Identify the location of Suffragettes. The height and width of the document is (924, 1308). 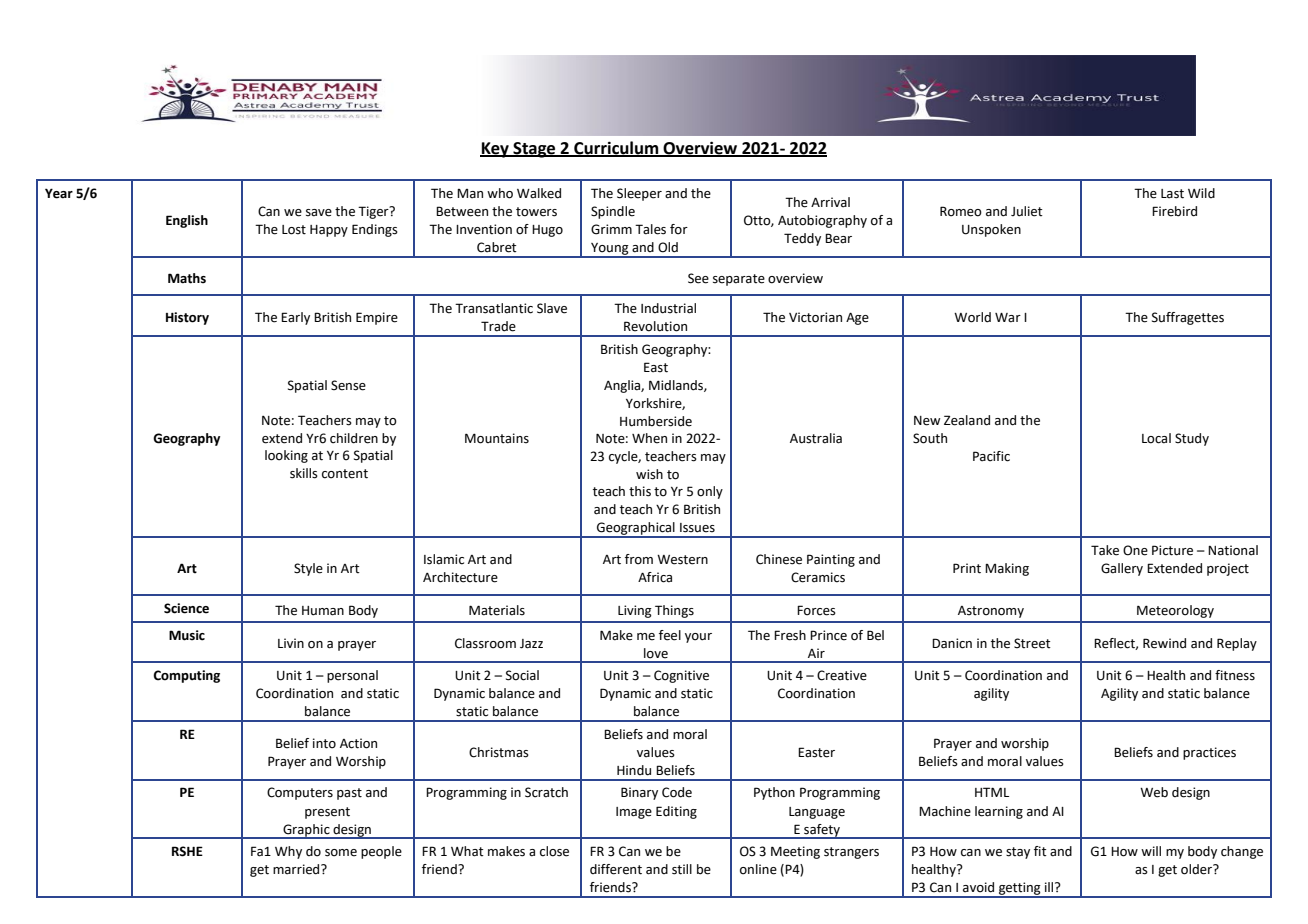
(1188, 318).
